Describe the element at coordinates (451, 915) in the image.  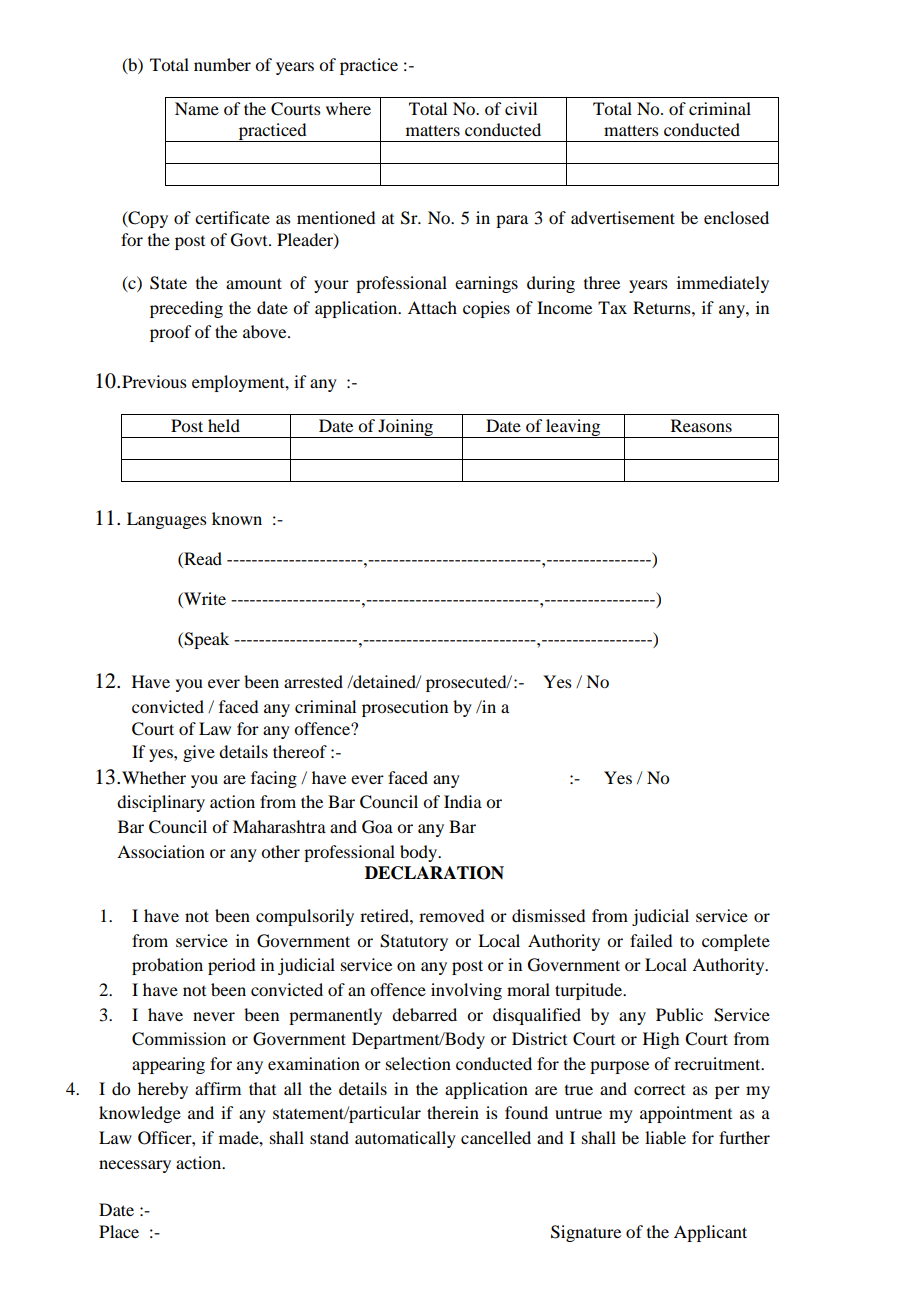
I see `removed` at that location.
